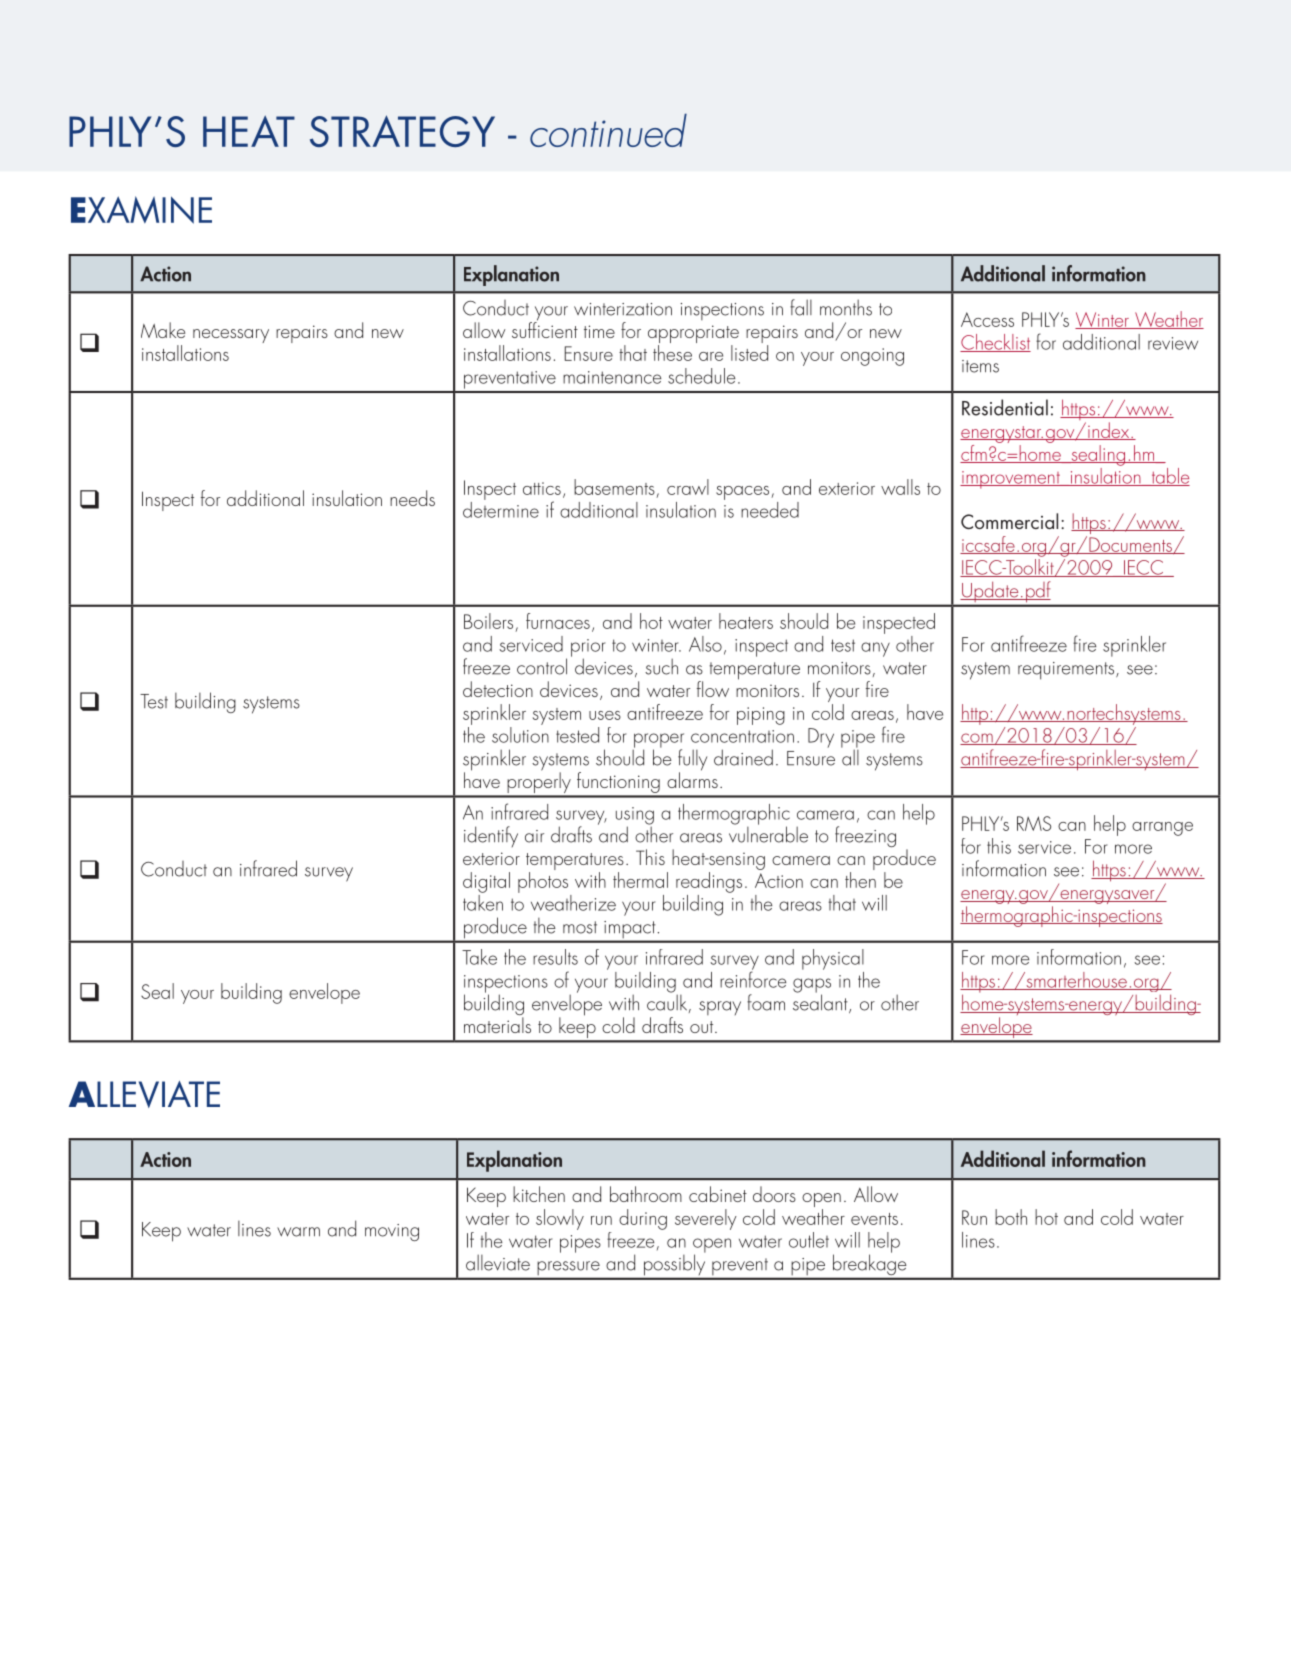 The image size is (1291, 1670). Describe the element at coordinates (640, 880) in the screenshot. I see `thermal` at that location.
